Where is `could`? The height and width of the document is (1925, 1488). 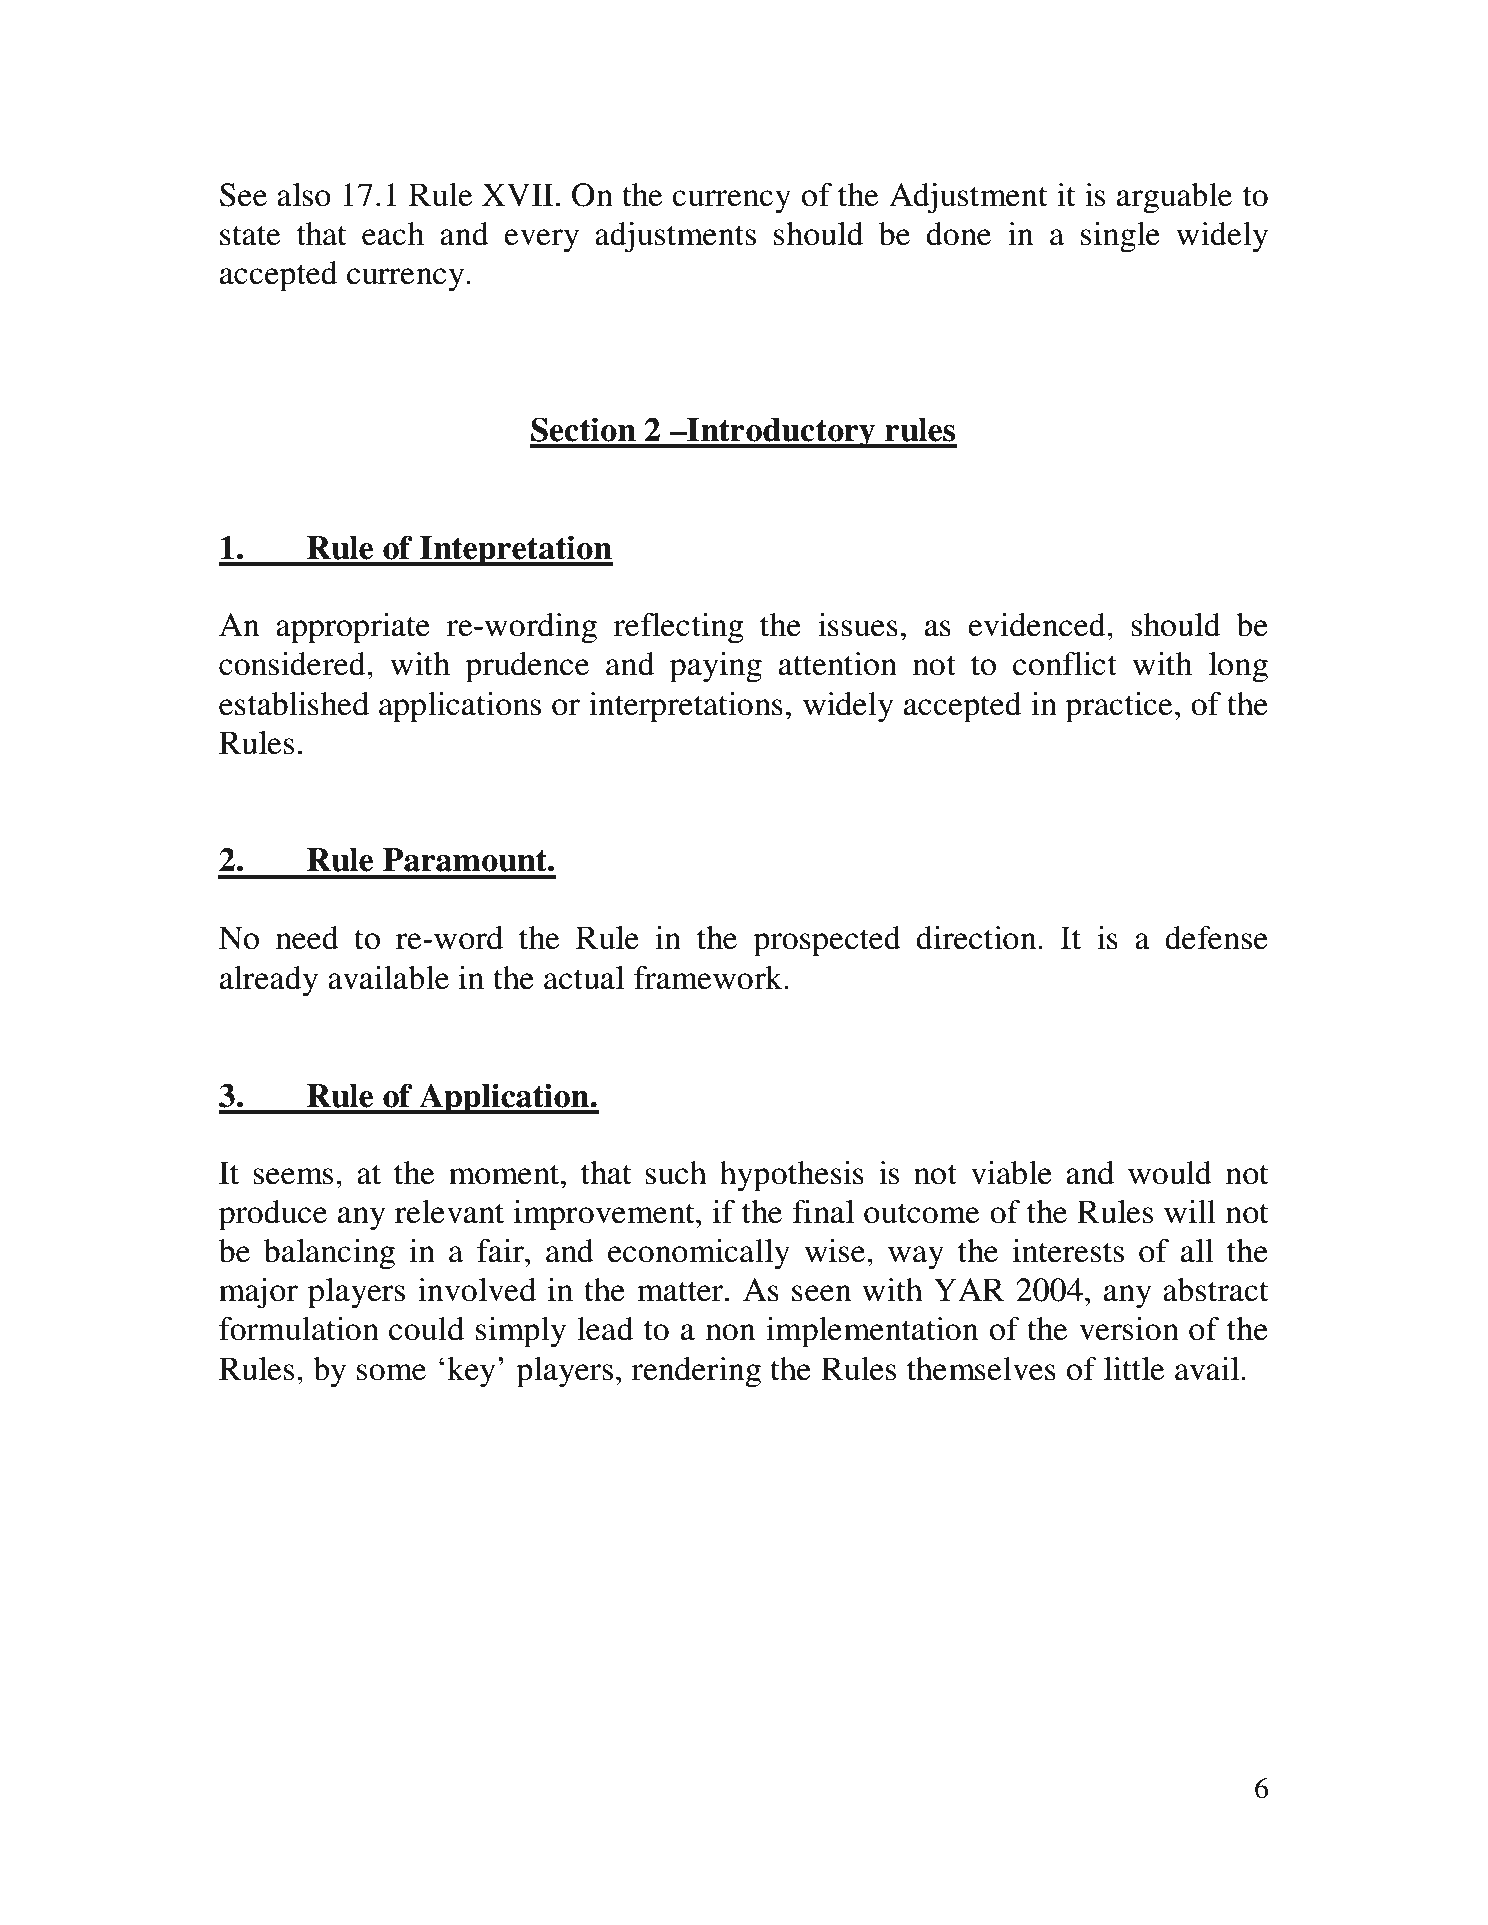 could is located at coordinates (426, 1329).
